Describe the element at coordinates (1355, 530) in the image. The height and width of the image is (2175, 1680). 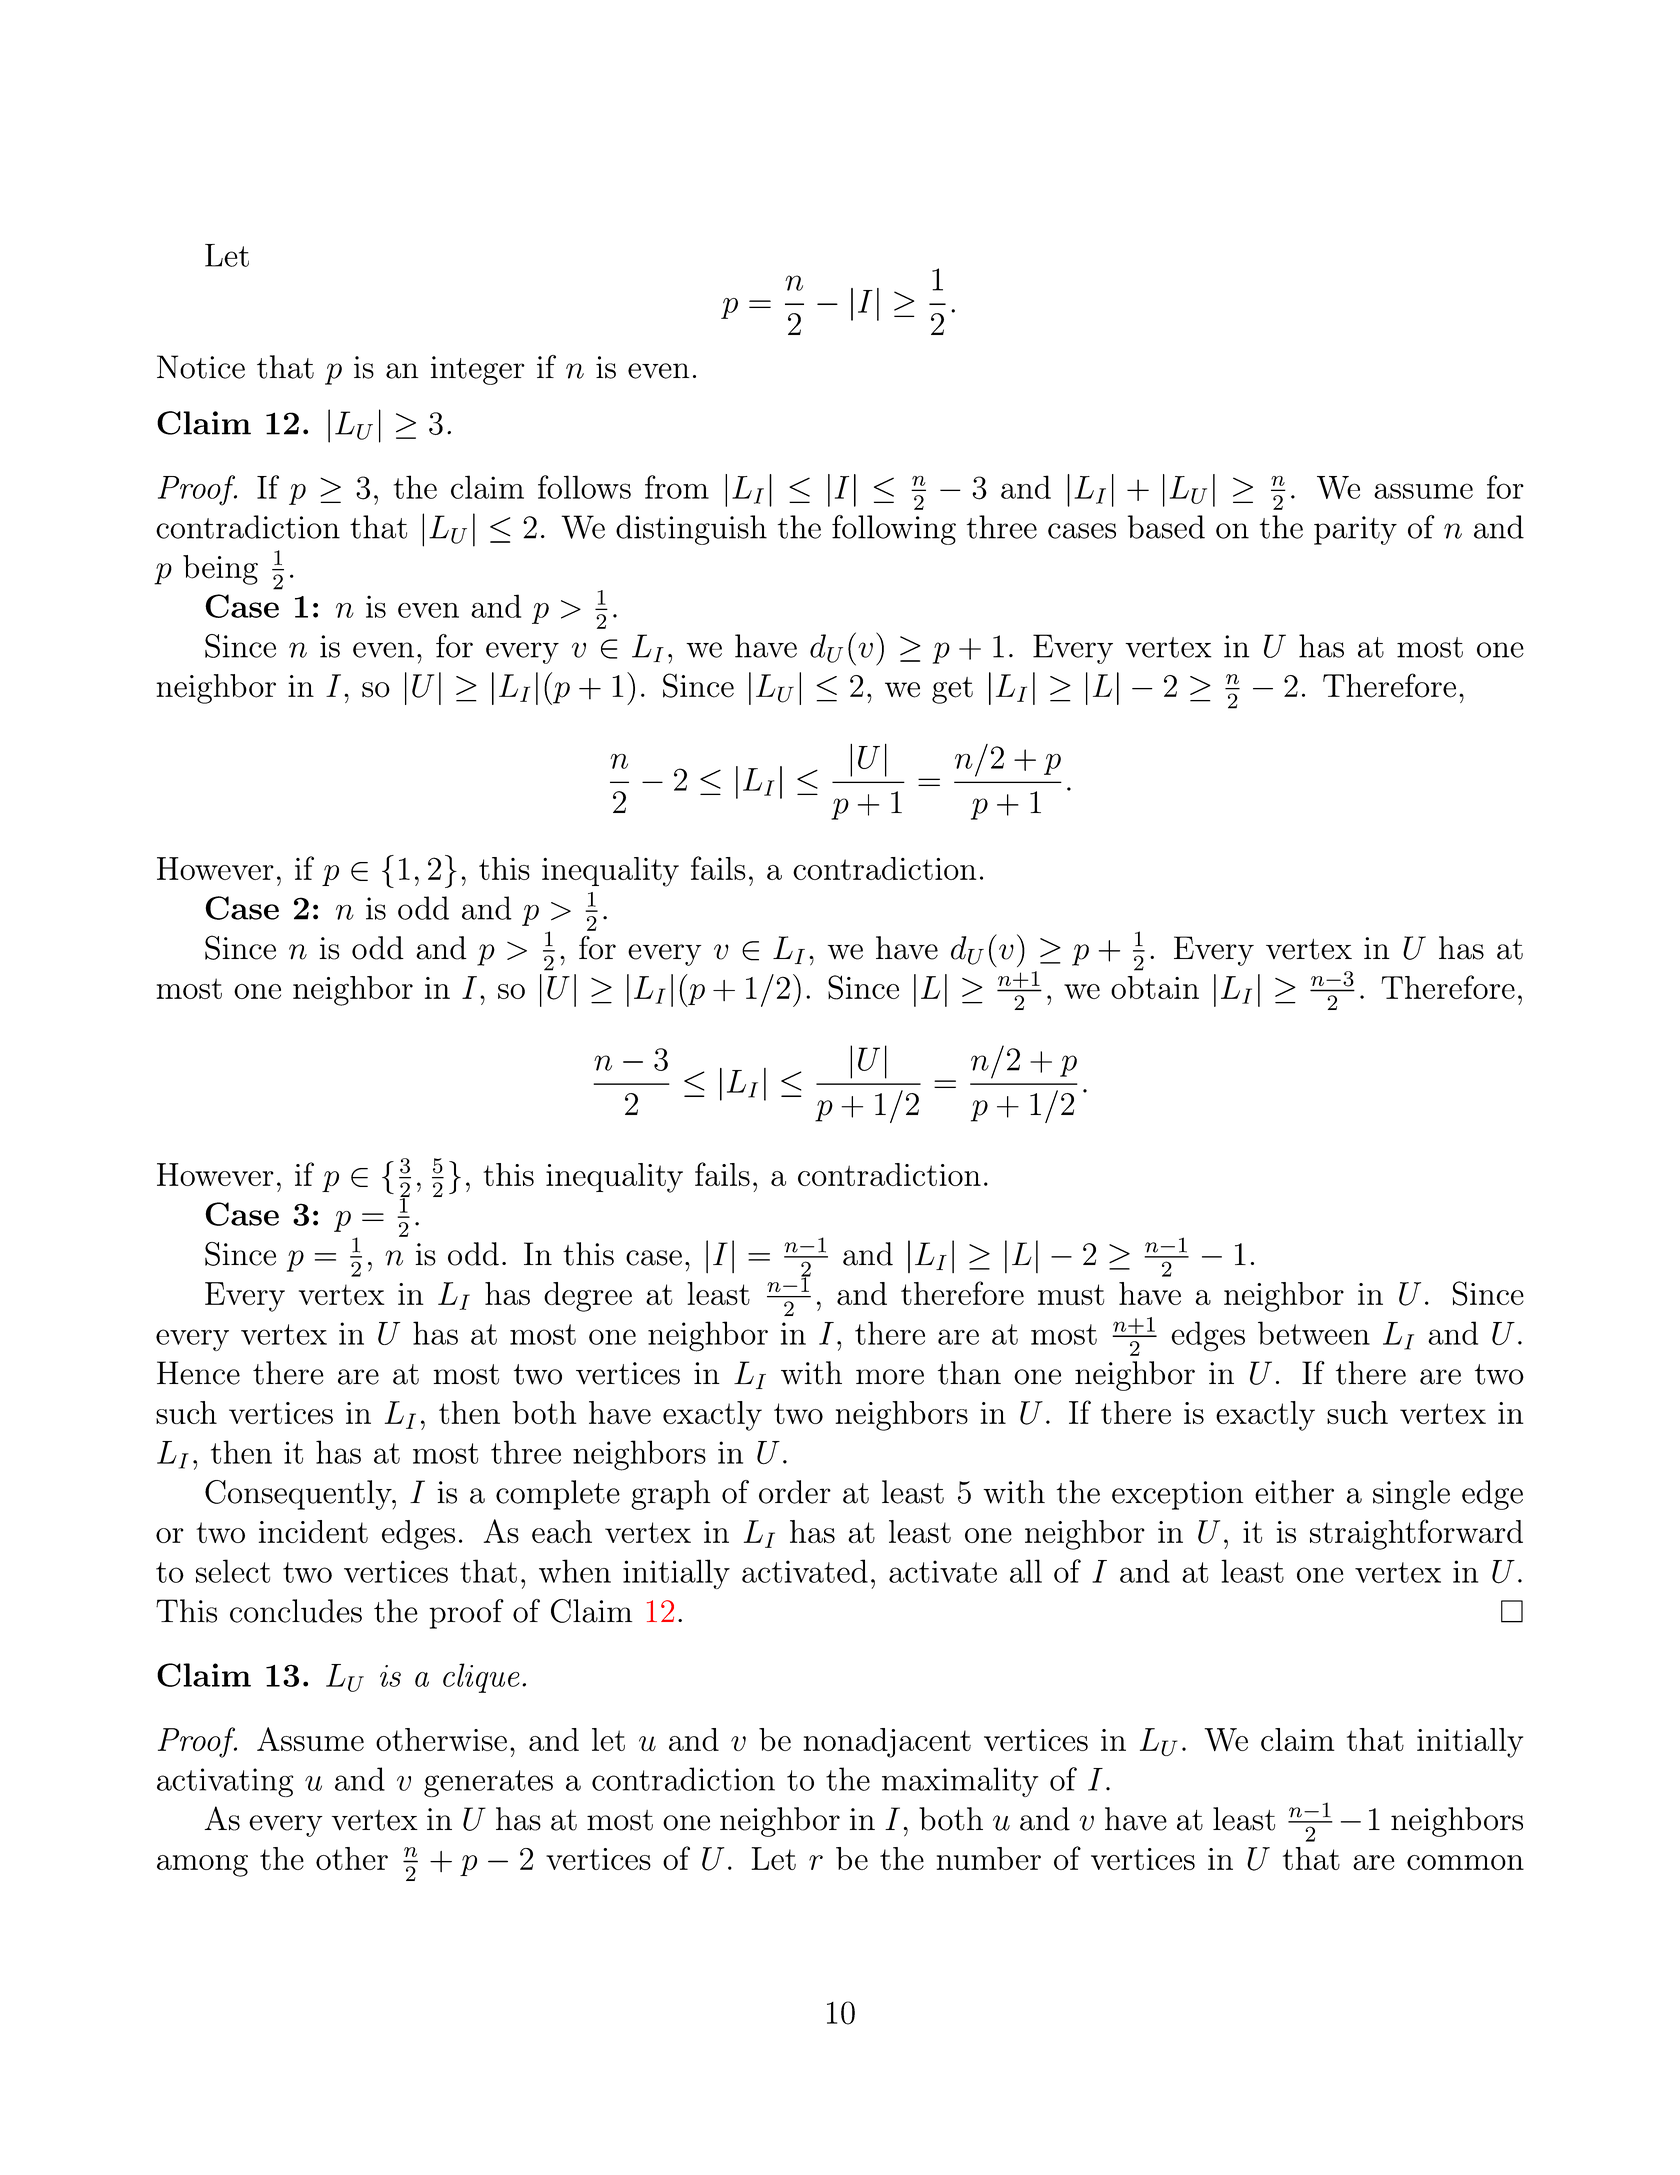
I see `parity` at that location.
